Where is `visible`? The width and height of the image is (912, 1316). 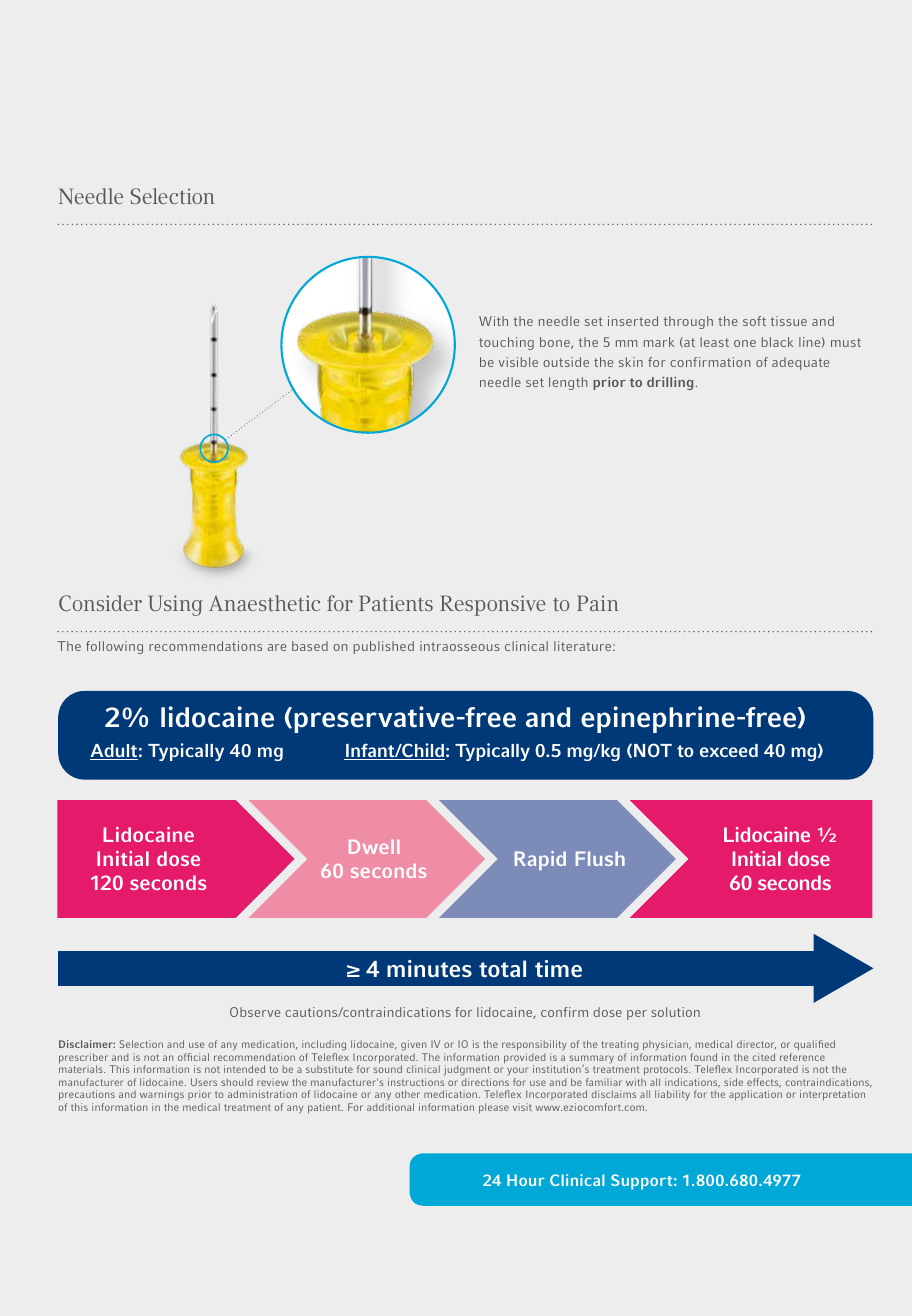
visible is located at coordinates (518, 362).
